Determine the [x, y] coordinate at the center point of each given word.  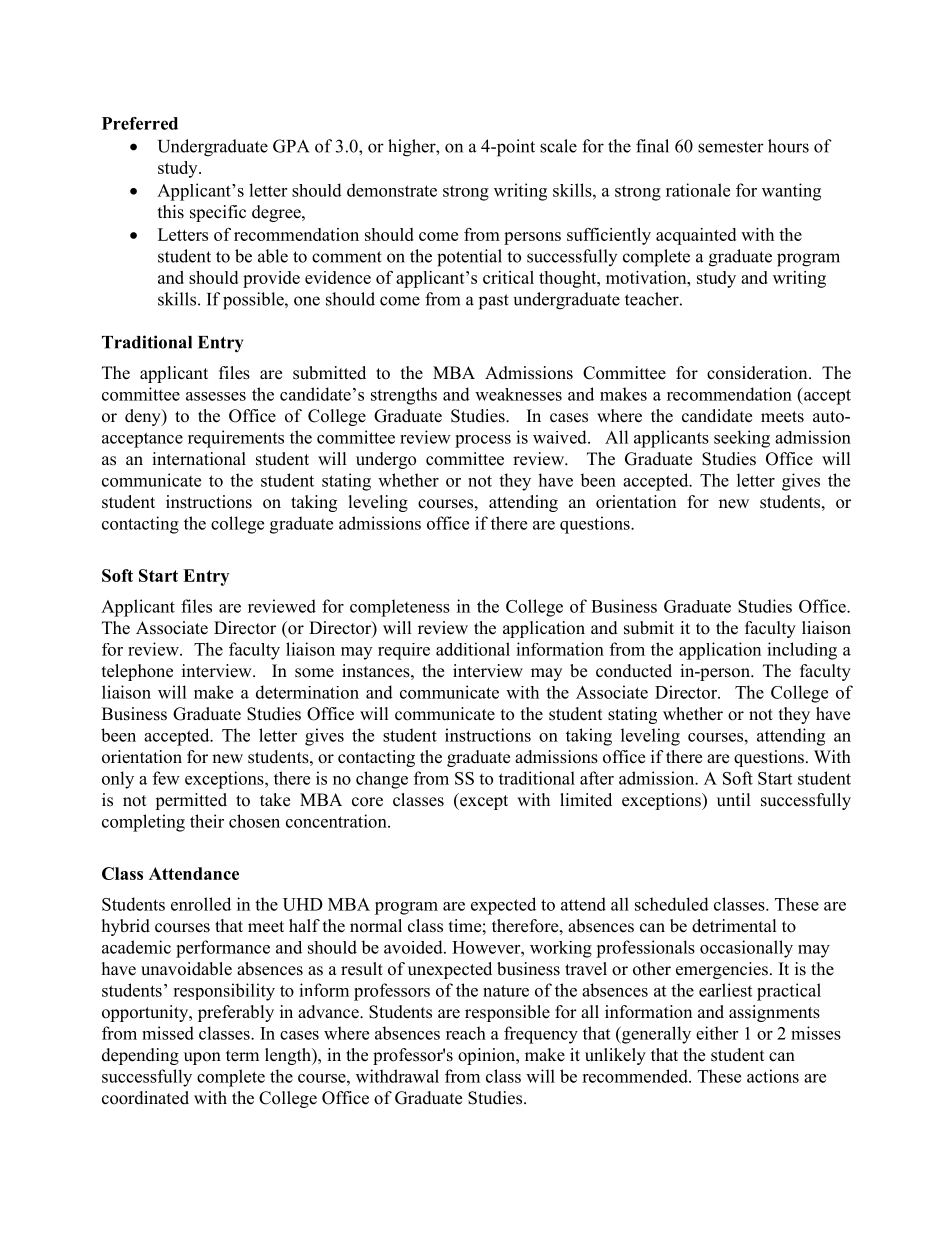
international [199, 459]
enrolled [201, 904]
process [483, 441]
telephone [137, 672]
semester [731, 147]
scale [558, 146]
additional [473, 649]
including [802, 651]
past [494, 302]
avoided [414, 947]
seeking [742, 439]
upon [202, 1058]
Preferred [140, 123]
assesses [216, 396]
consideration [758, 373]
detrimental [734, 926]
